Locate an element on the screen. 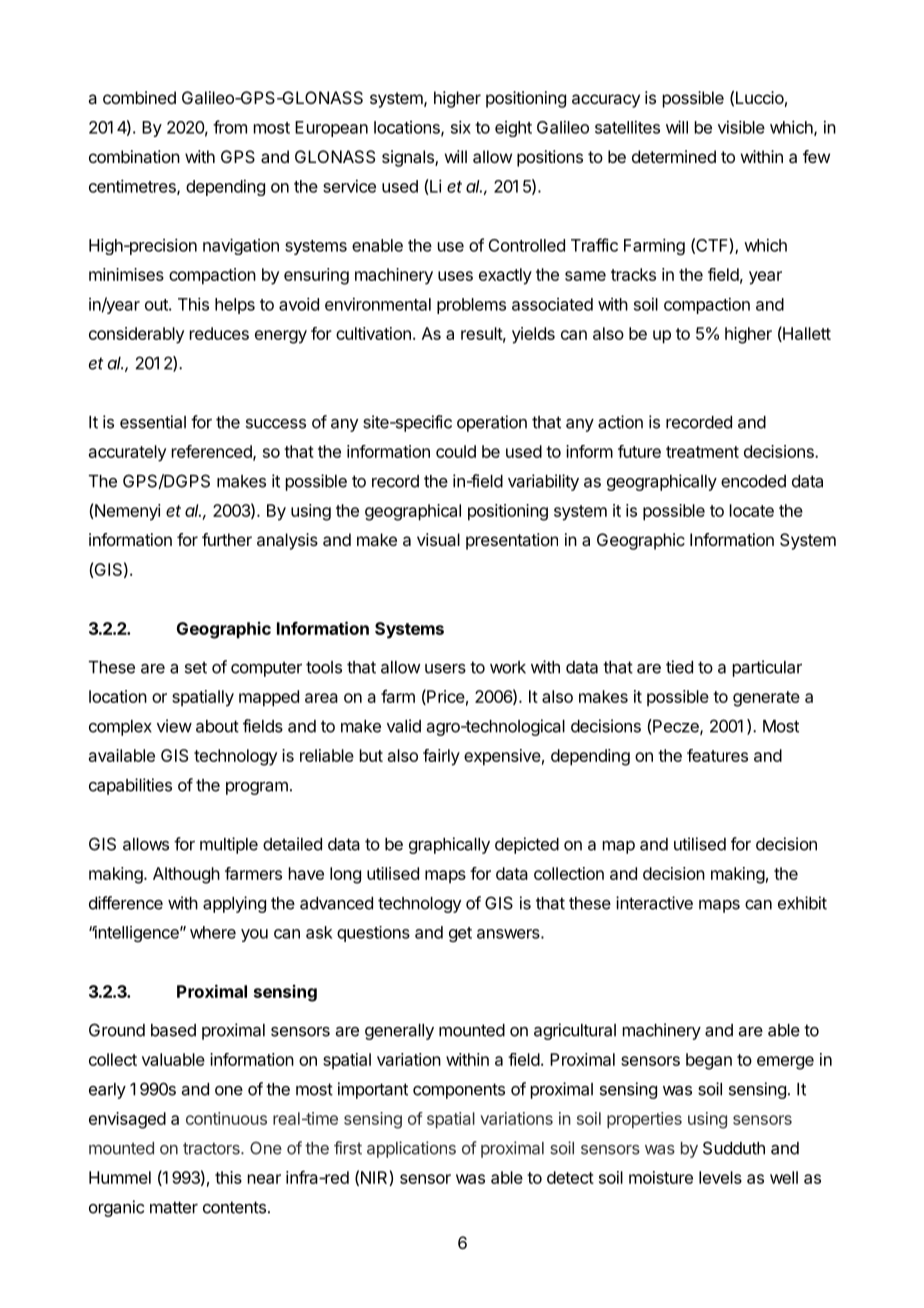 This screenshot has height=1308, width=924. applications is located at coordinates (411, 1149).
